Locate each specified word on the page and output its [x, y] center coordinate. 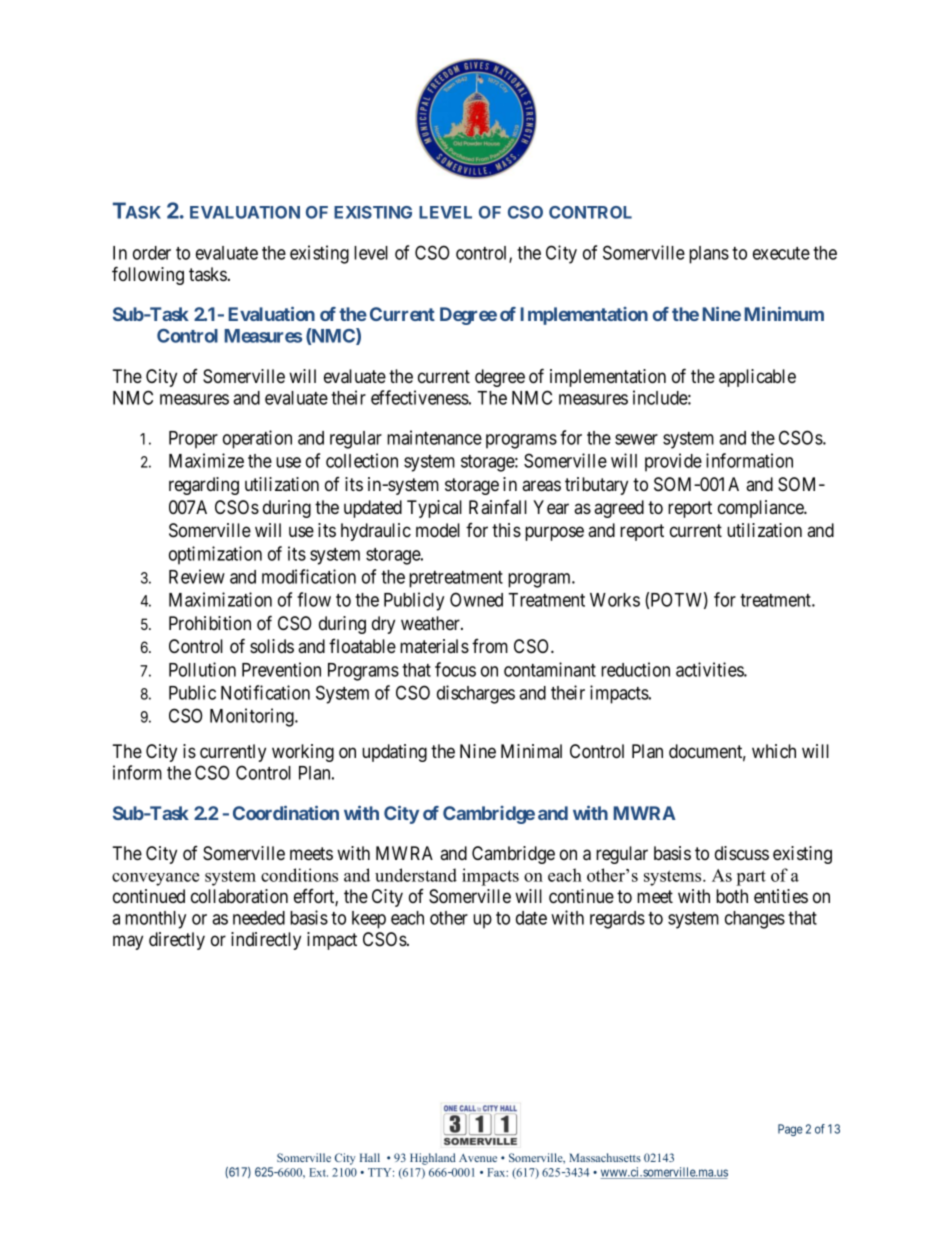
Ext [318, 1172]
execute [781, 253]
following [148, 275]
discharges [476, 694]
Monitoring [253, 717]
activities [710, 669]
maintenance [434, 437]
